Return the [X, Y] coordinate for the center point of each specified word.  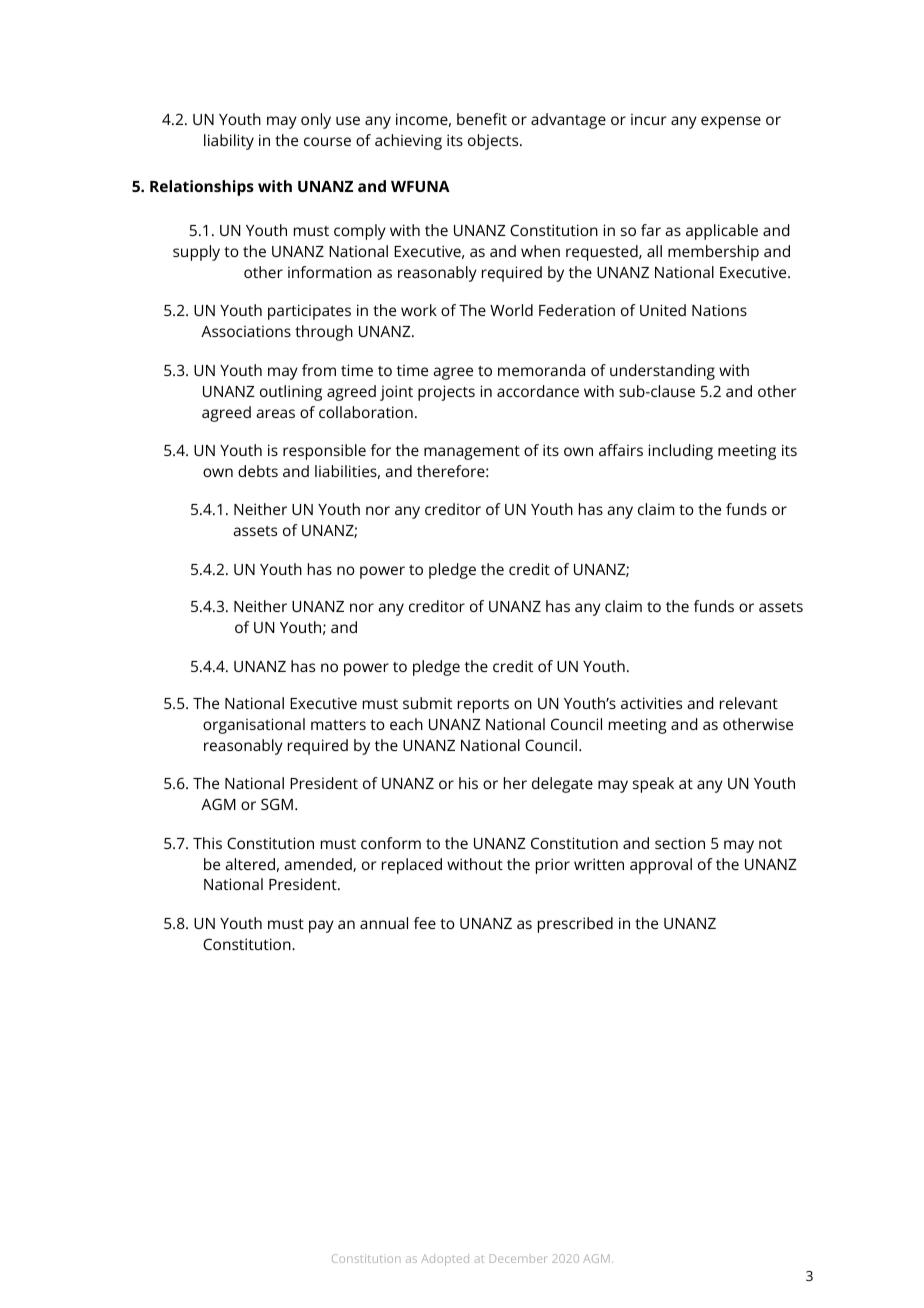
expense [731, 122]
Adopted [445, 1260]
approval [661, 866]
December [518, 1258]
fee [425, 923]
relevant [749, 703]
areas [275, 413]
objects [494, 142]
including [681, 452]
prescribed [575, 925]
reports [483, 706]
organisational [254, 726]
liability [229, 142]
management [472, 453]
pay [321, 926]
